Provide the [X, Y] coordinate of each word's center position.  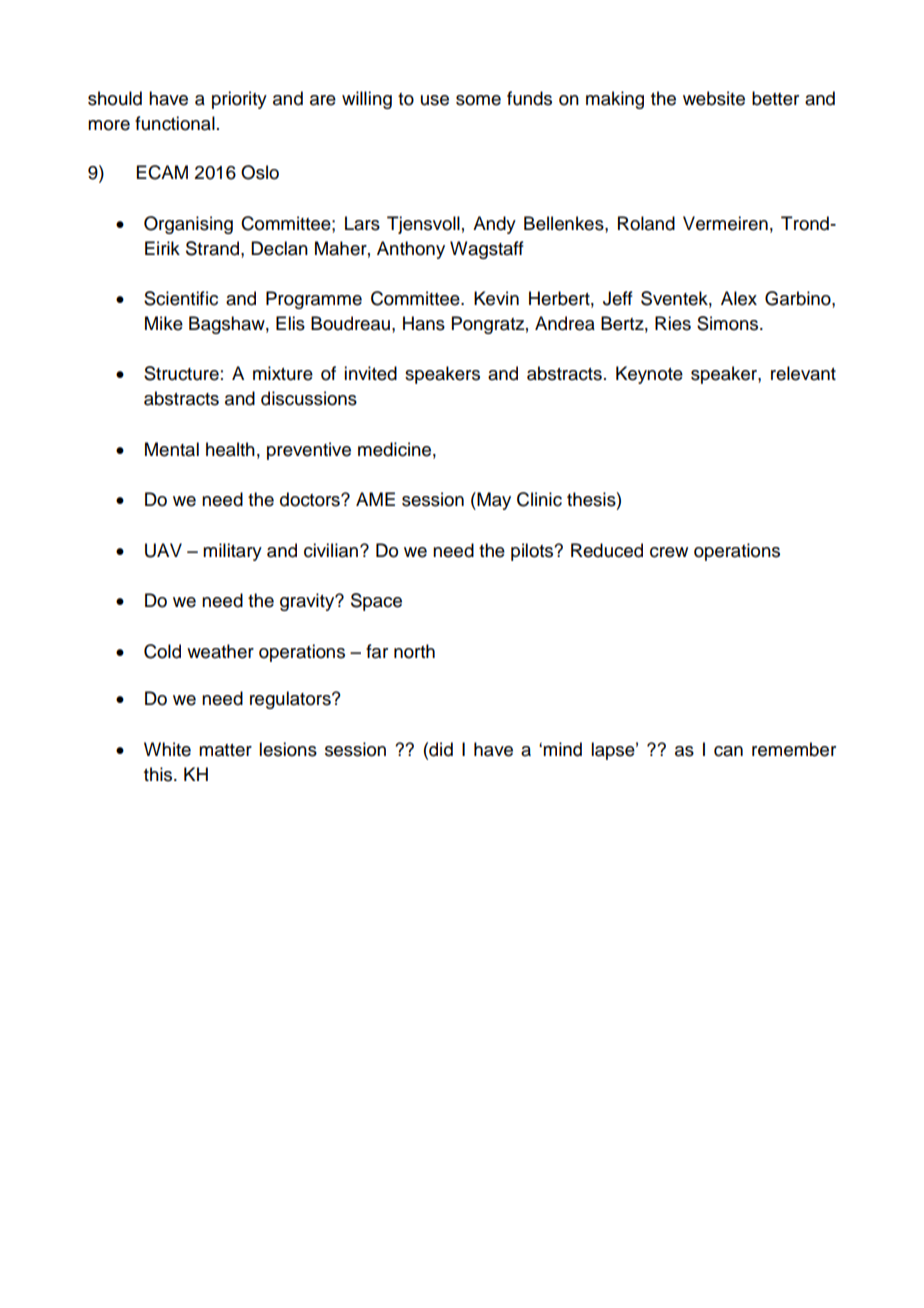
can [728, 751]
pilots [533, 552]
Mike [164, 323]
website [714, 98]
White [167, 749]
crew [669, 552]
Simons [729, 323]
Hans [424, 323]
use [435, 100]
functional [175, 123]
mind [562, 749]
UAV [163, 550]
